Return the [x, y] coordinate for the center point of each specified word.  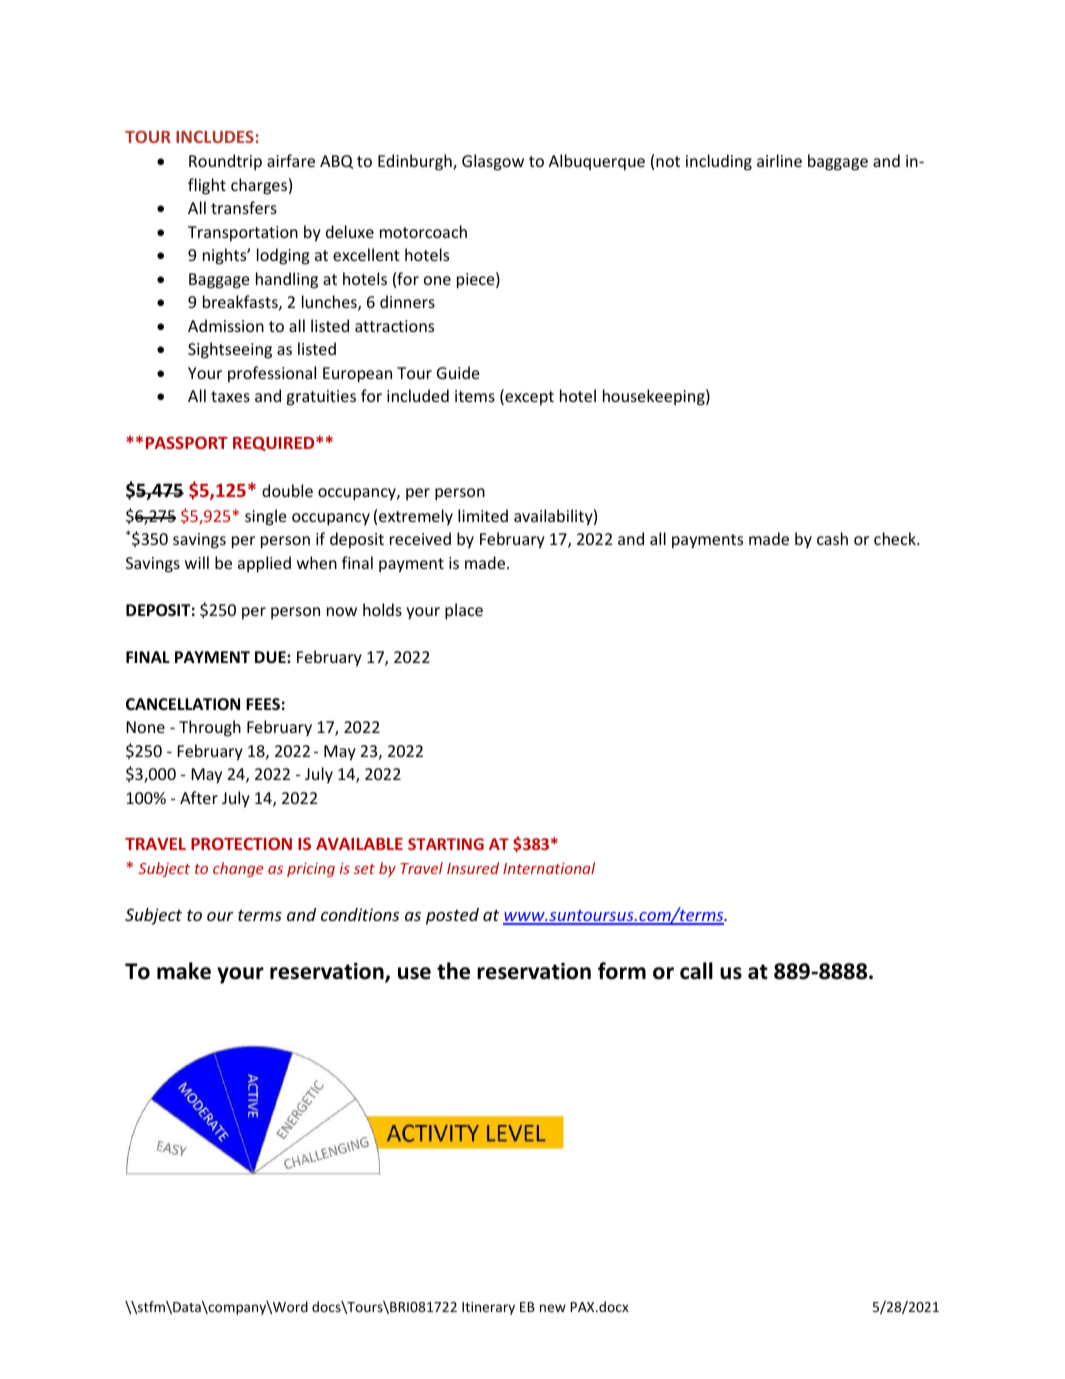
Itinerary [488, 1308]
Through [210, 728]
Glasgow [493, 162]
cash [832, 538]
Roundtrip [225, 162]
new [553, 1308]
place [464, 611]
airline [779, 160]
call [696, 971]
